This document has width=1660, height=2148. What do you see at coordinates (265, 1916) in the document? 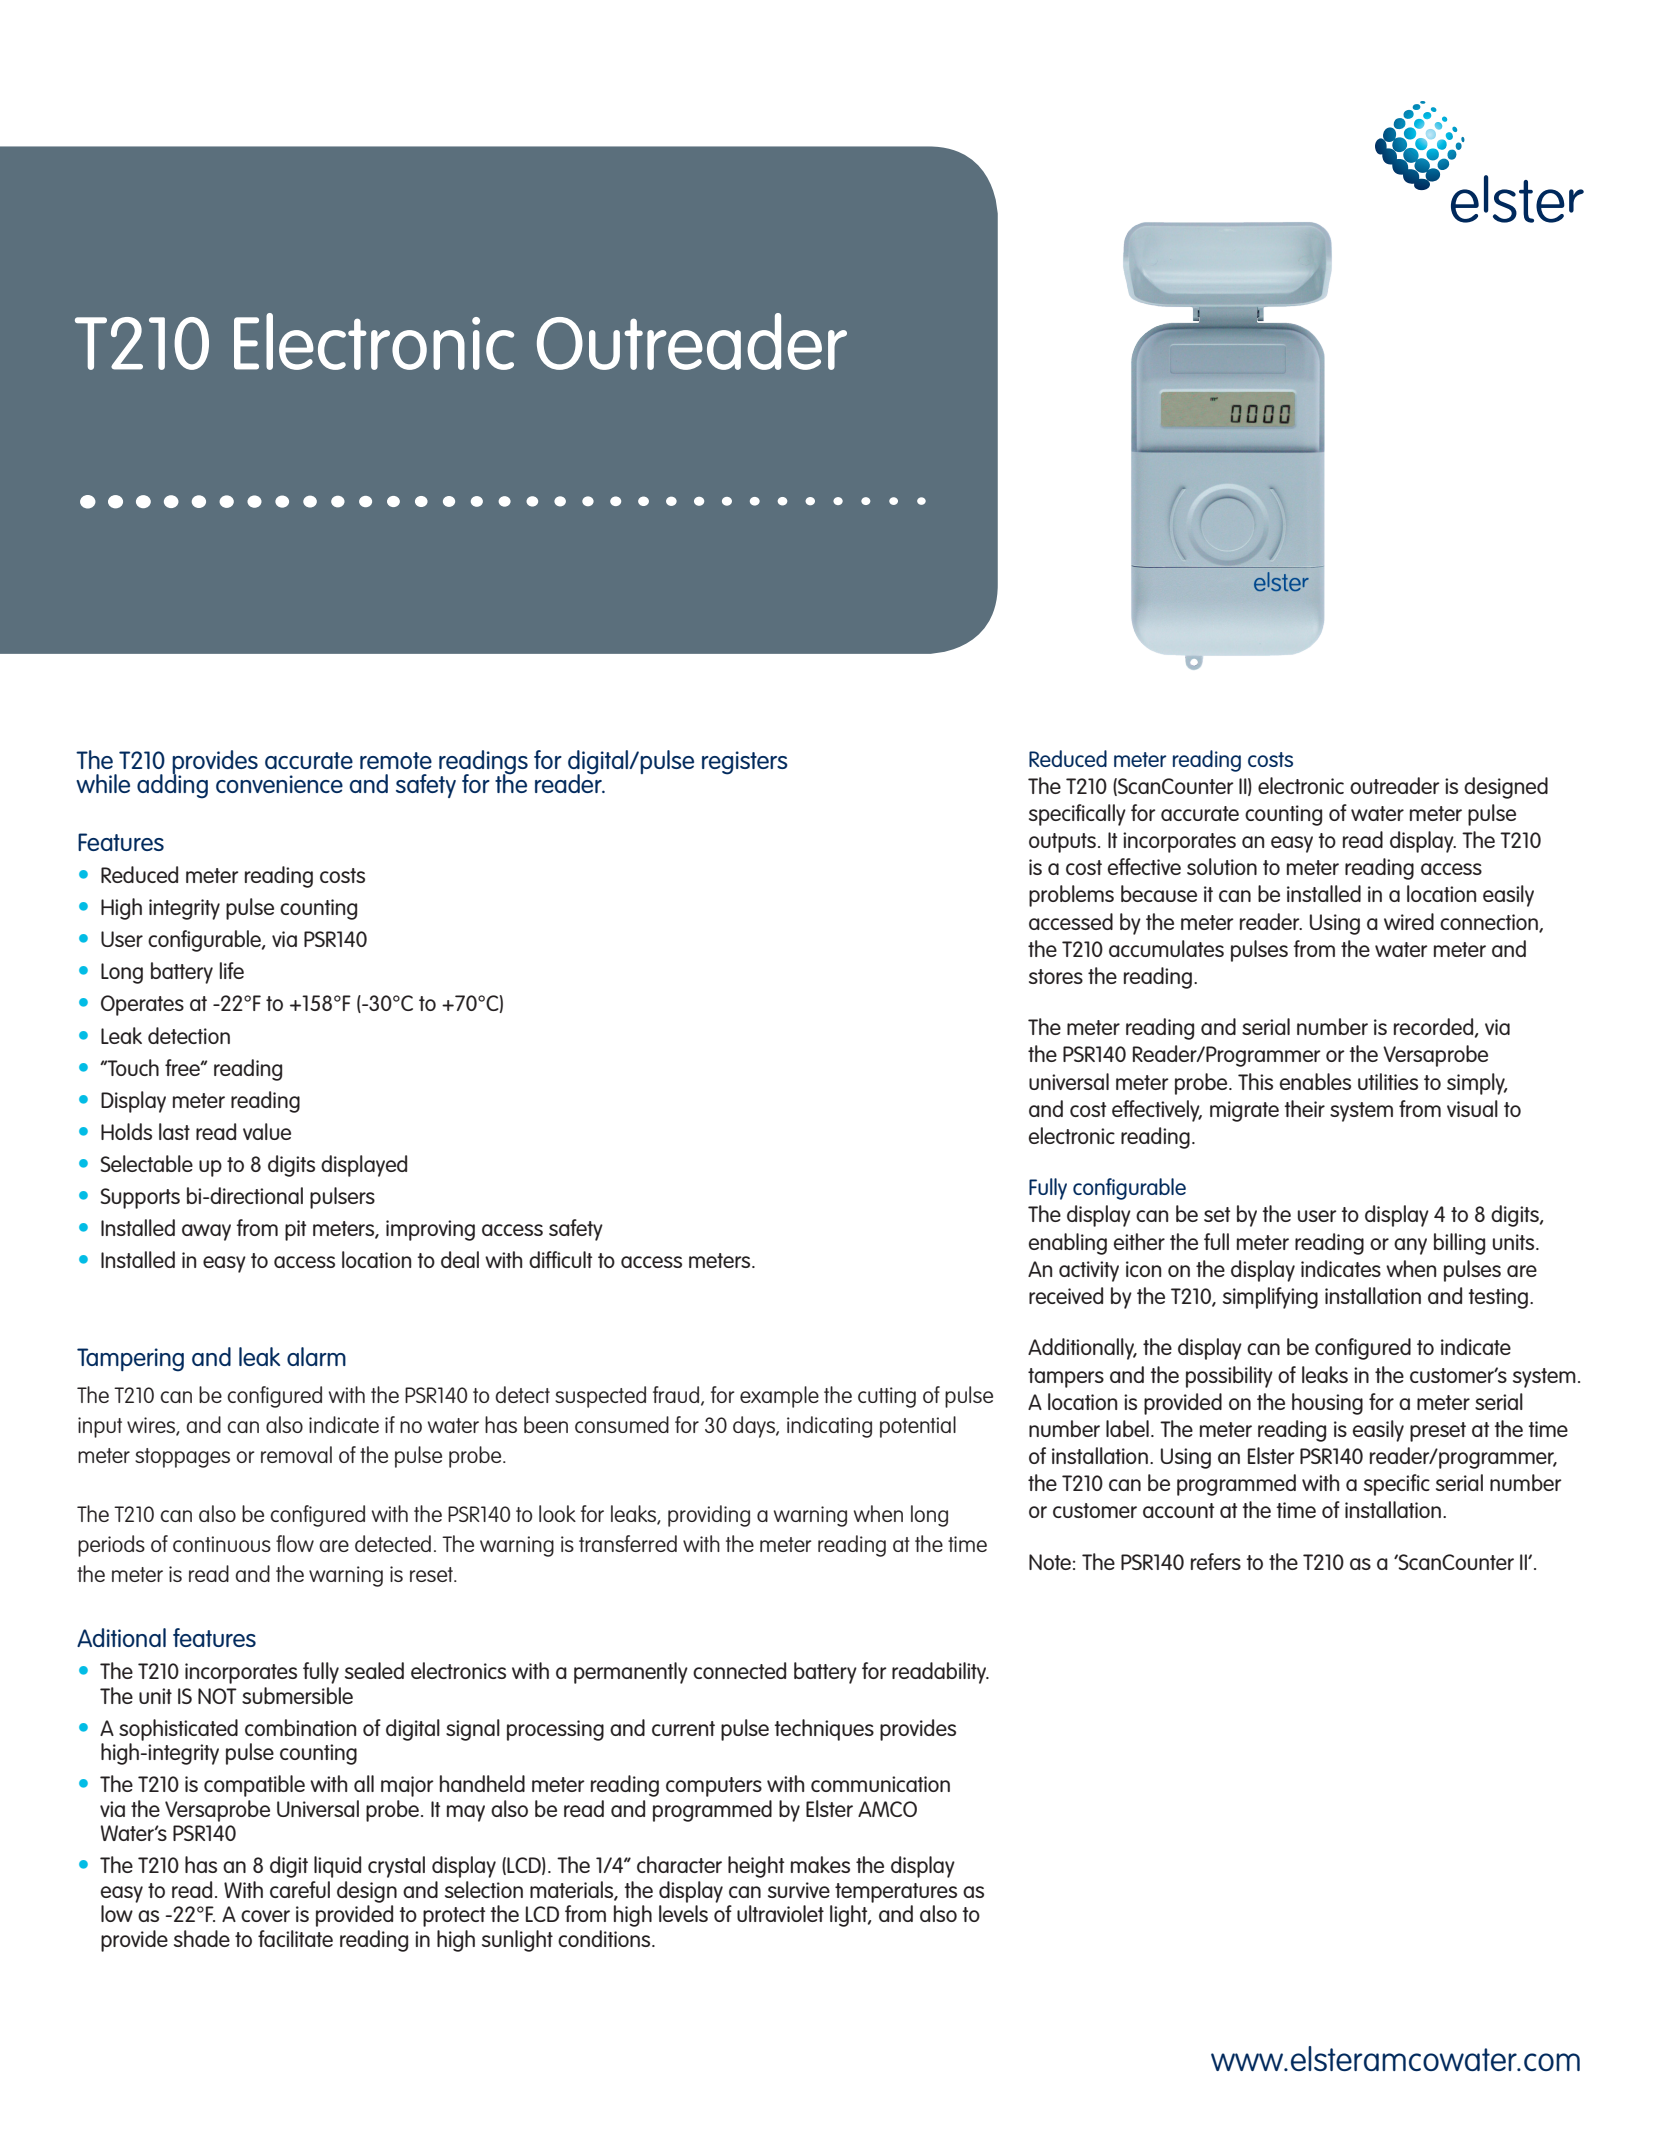
I see `cover` at bounding box center [265, 1916].
